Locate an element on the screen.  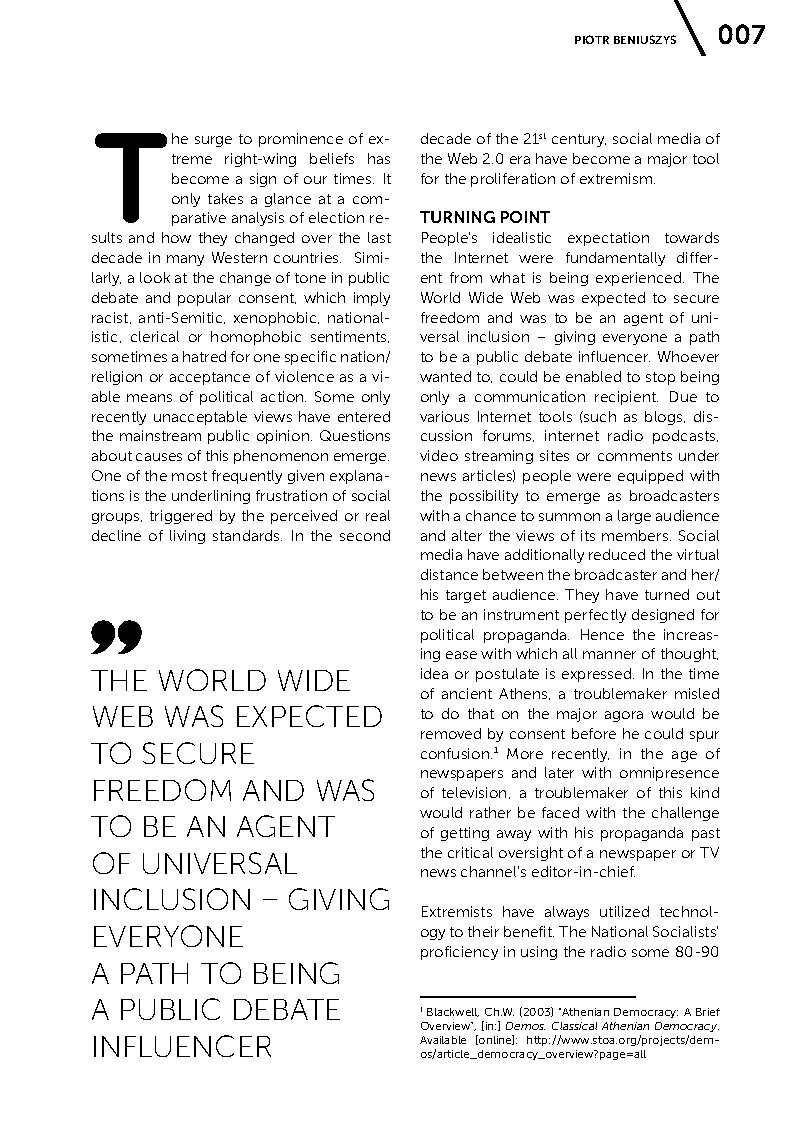
PIOTR is located at coordinates (592, 39).
